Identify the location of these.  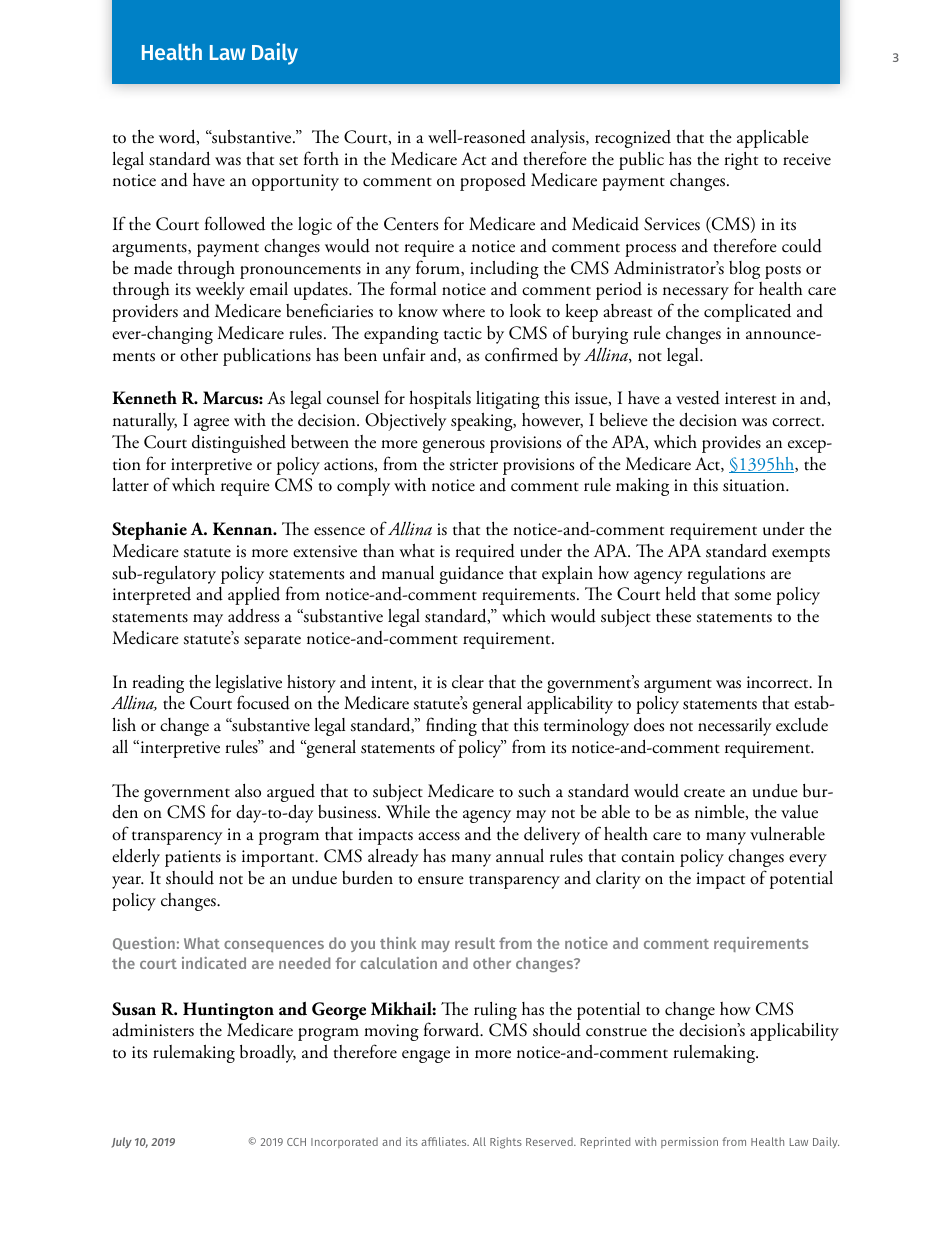
(673, 616).
